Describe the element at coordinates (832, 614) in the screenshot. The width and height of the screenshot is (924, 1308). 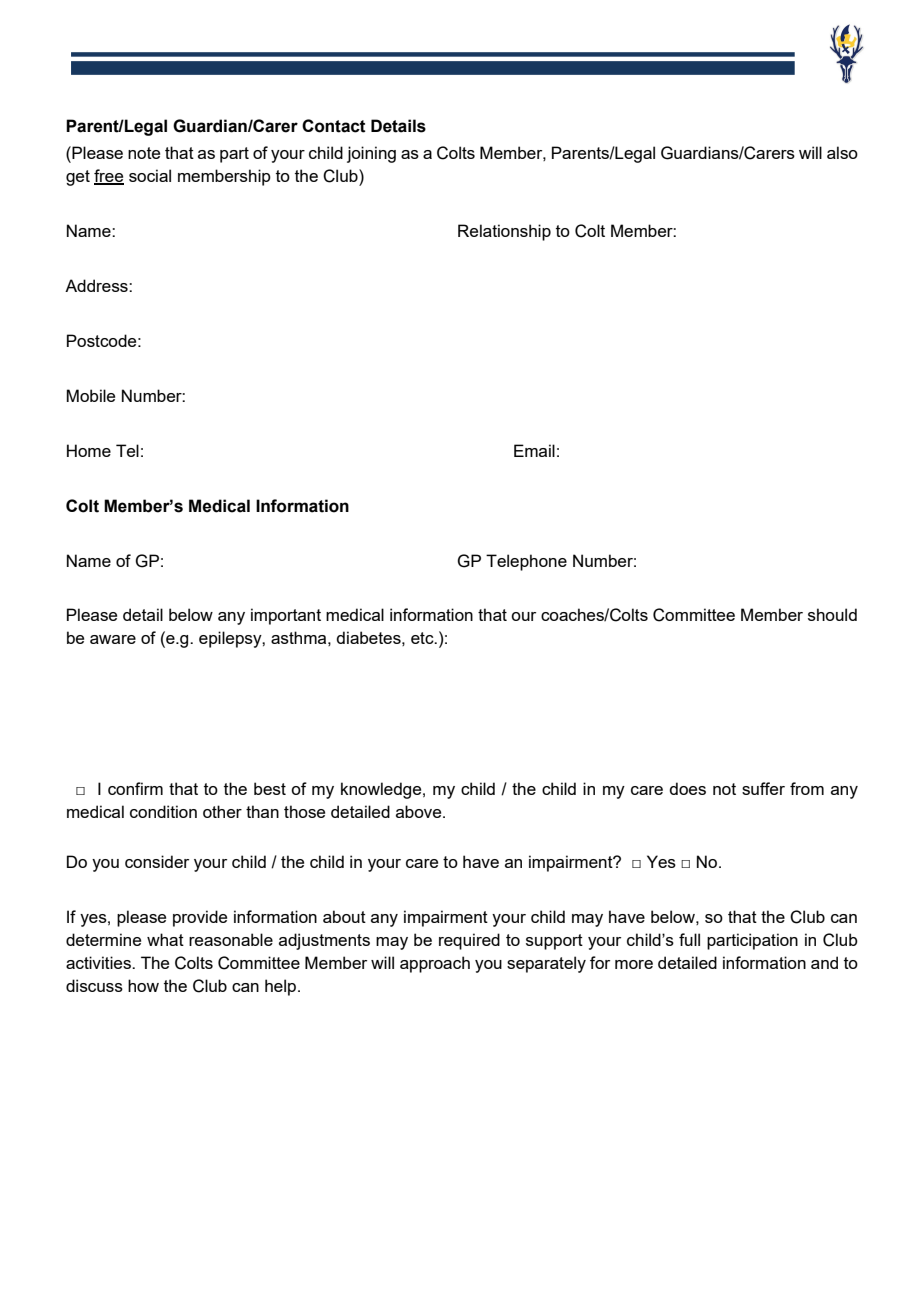
I see `should` at that location.
